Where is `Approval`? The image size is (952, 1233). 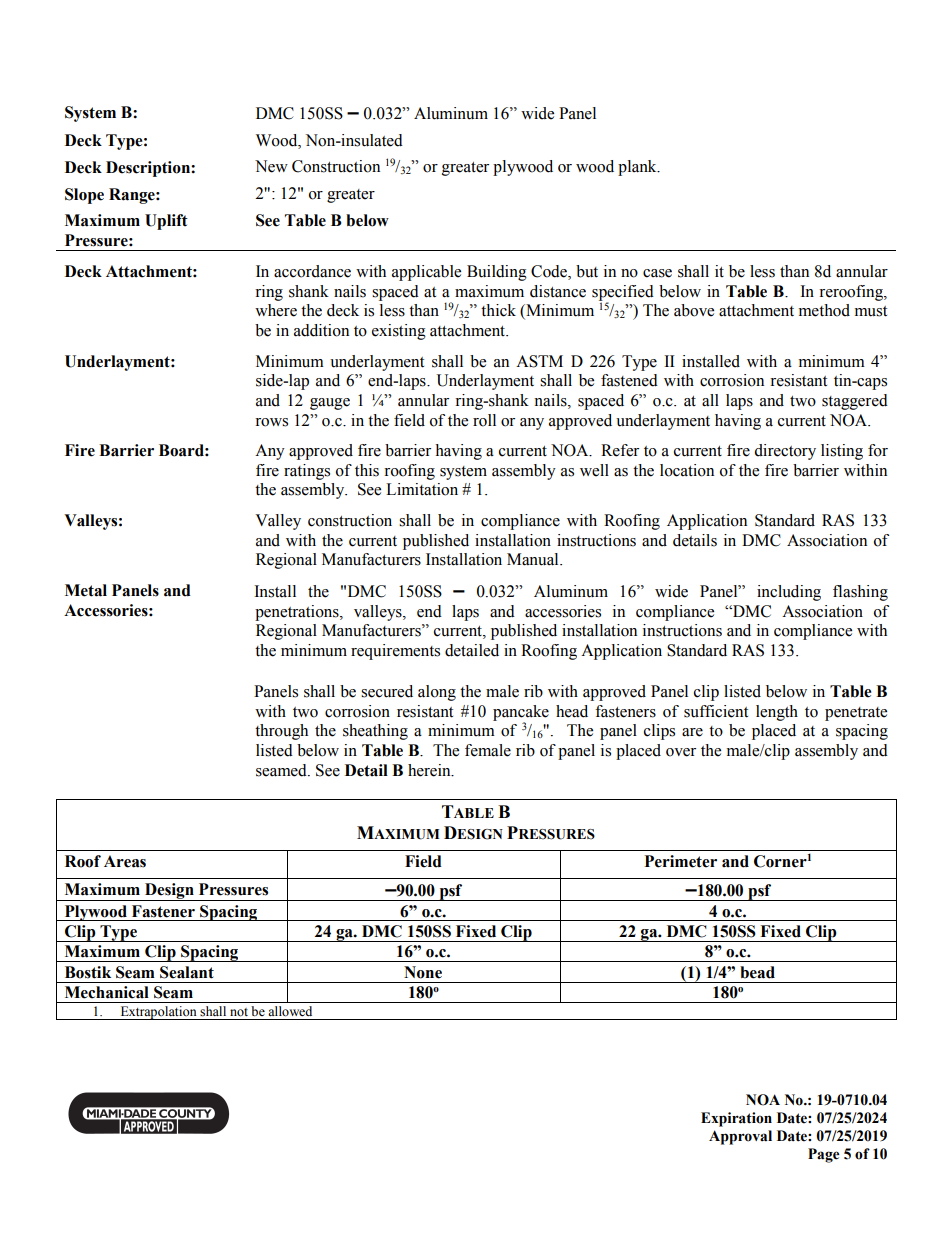
Approval is located at coordinates (740, 1137).
